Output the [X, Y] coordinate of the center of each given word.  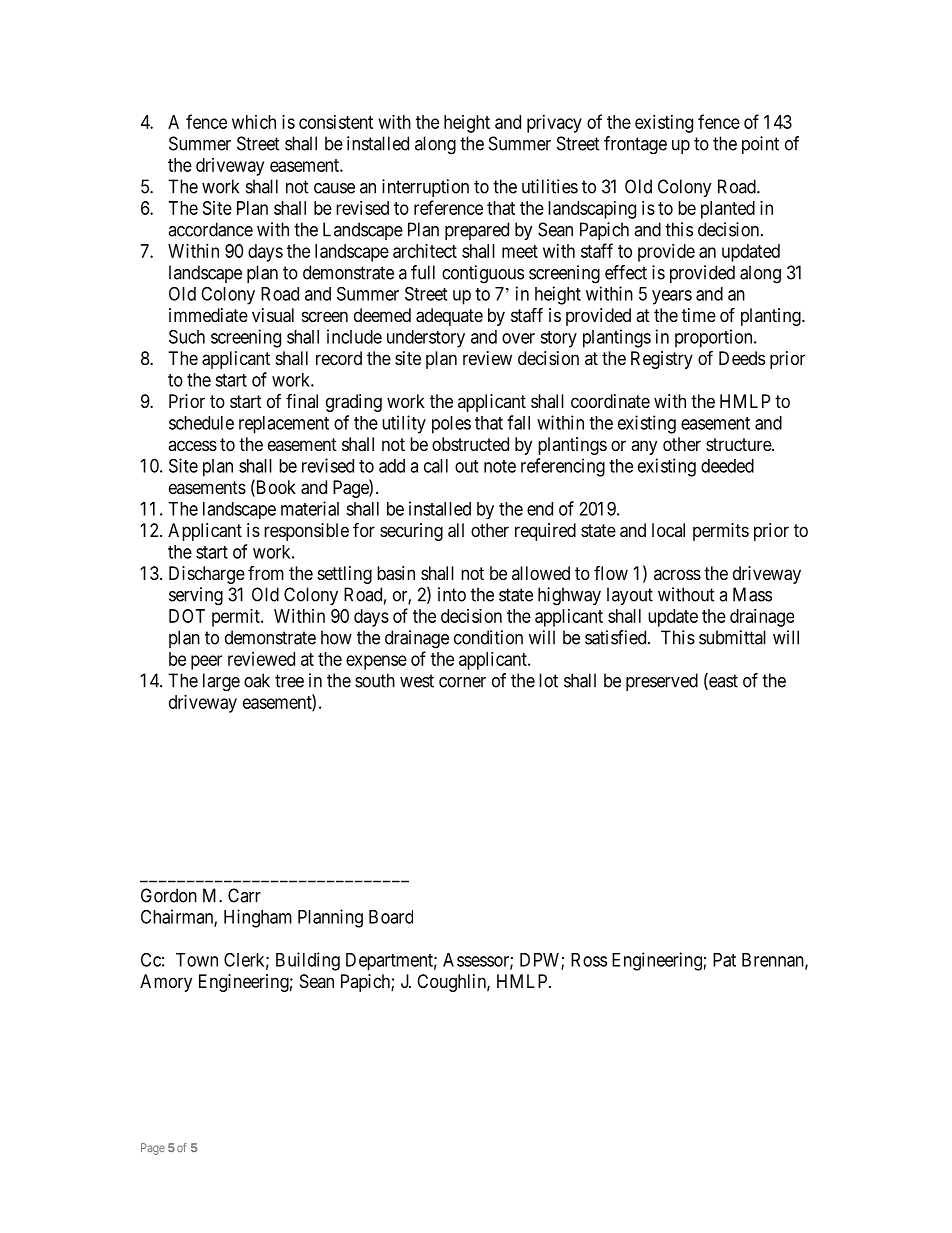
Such [187, 336]
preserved [662, 682]
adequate [449, 317]
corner [462, 682]
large [221, 682]
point [760, 145]
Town [197, 960]
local [668, 530]
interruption [425, 188]
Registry [662, 360]
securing [411, 532]
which [254, 122]
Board [391, 917]
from [266, 573]
